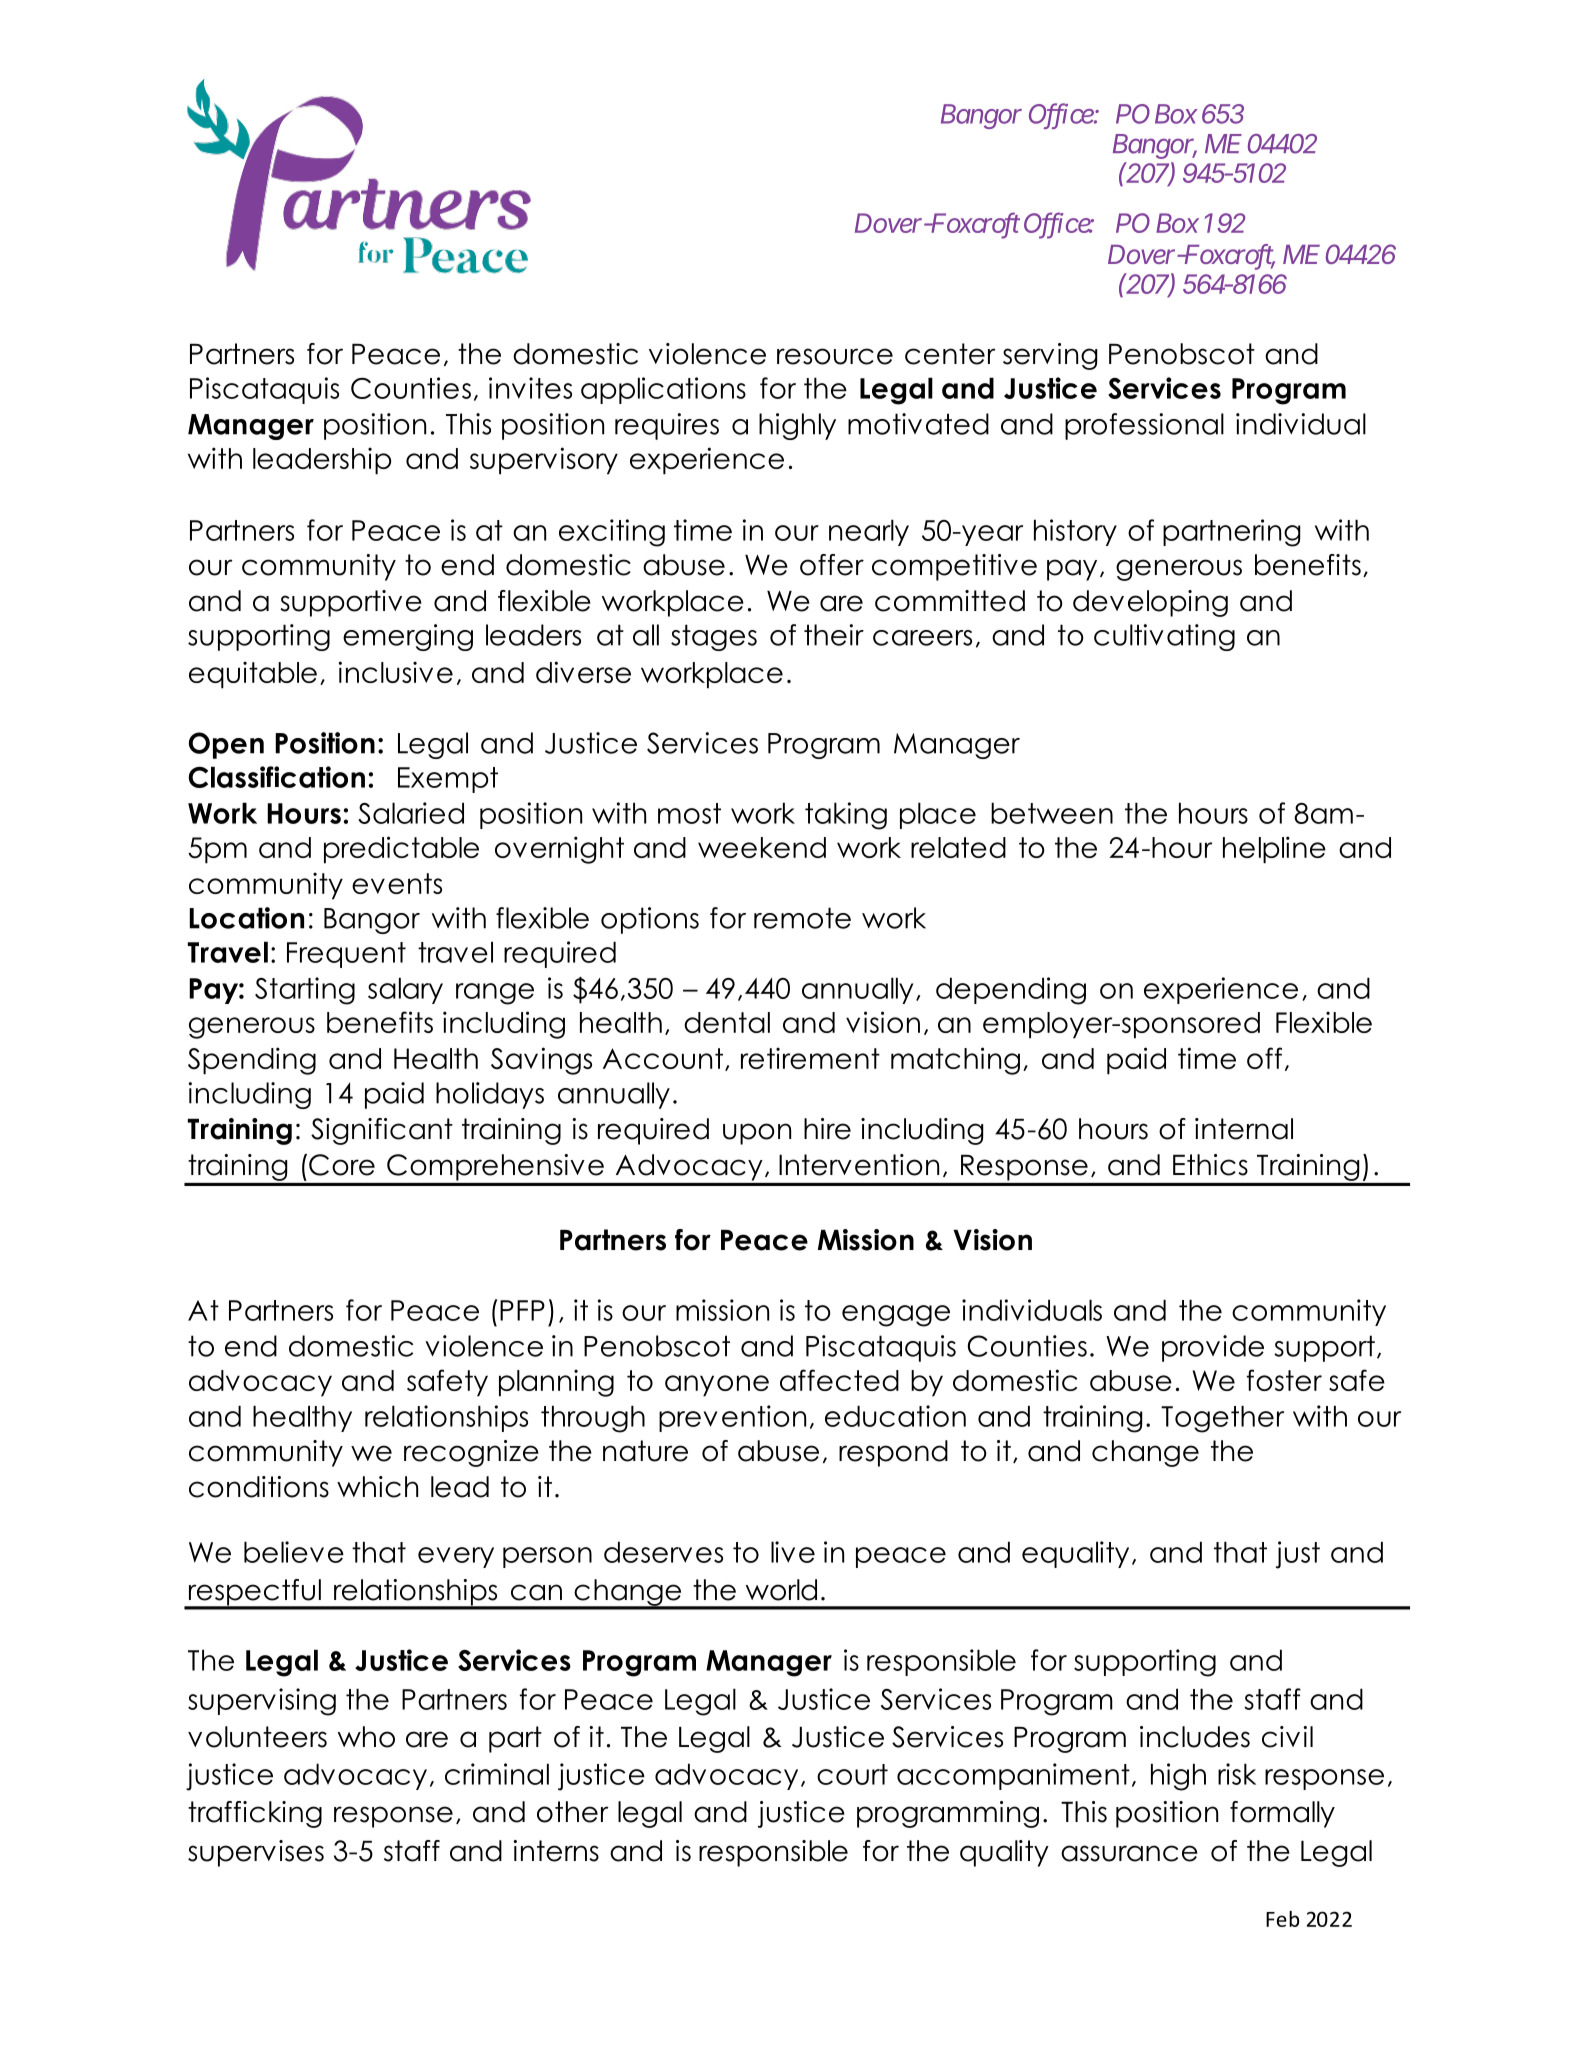  I want to click on court, so click(852, 1774).
